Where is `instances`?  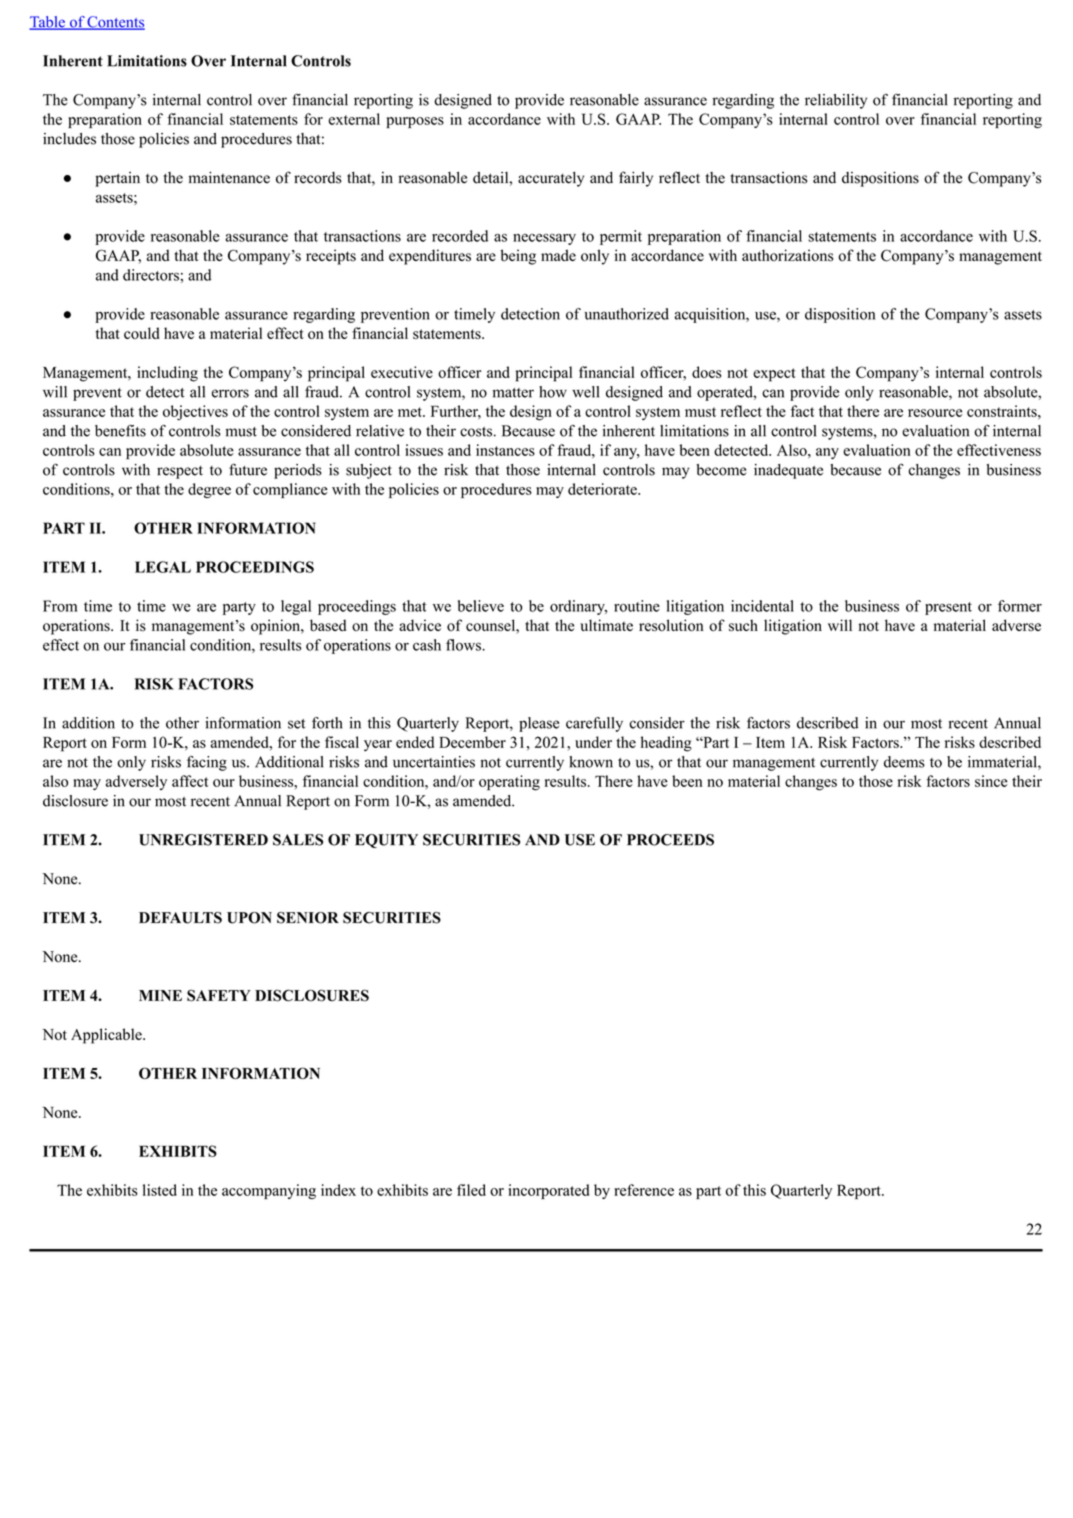 instances is located at coordinates (505, 450).
